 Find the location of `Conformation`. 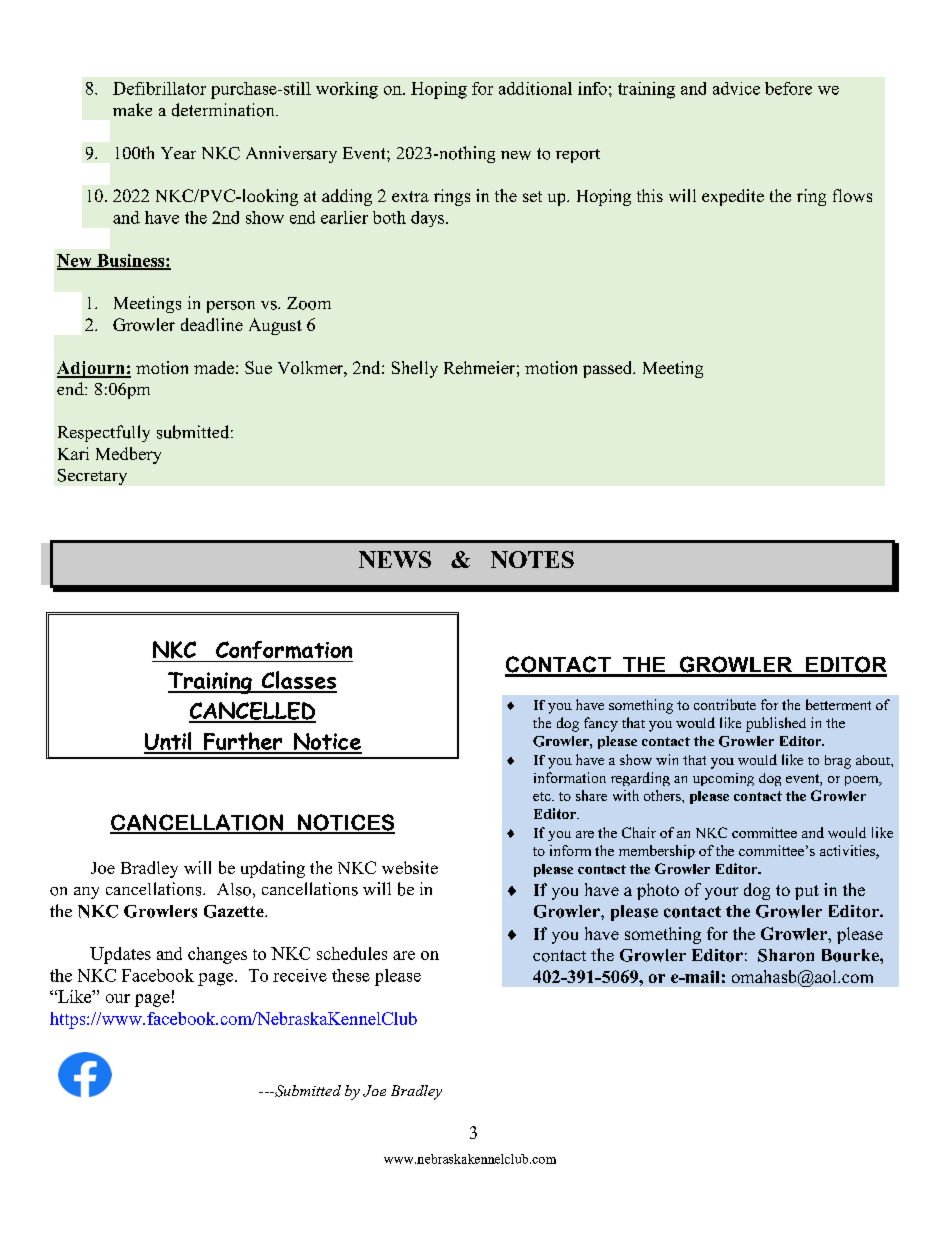

Conformation is located at coordinates (283, 651).
